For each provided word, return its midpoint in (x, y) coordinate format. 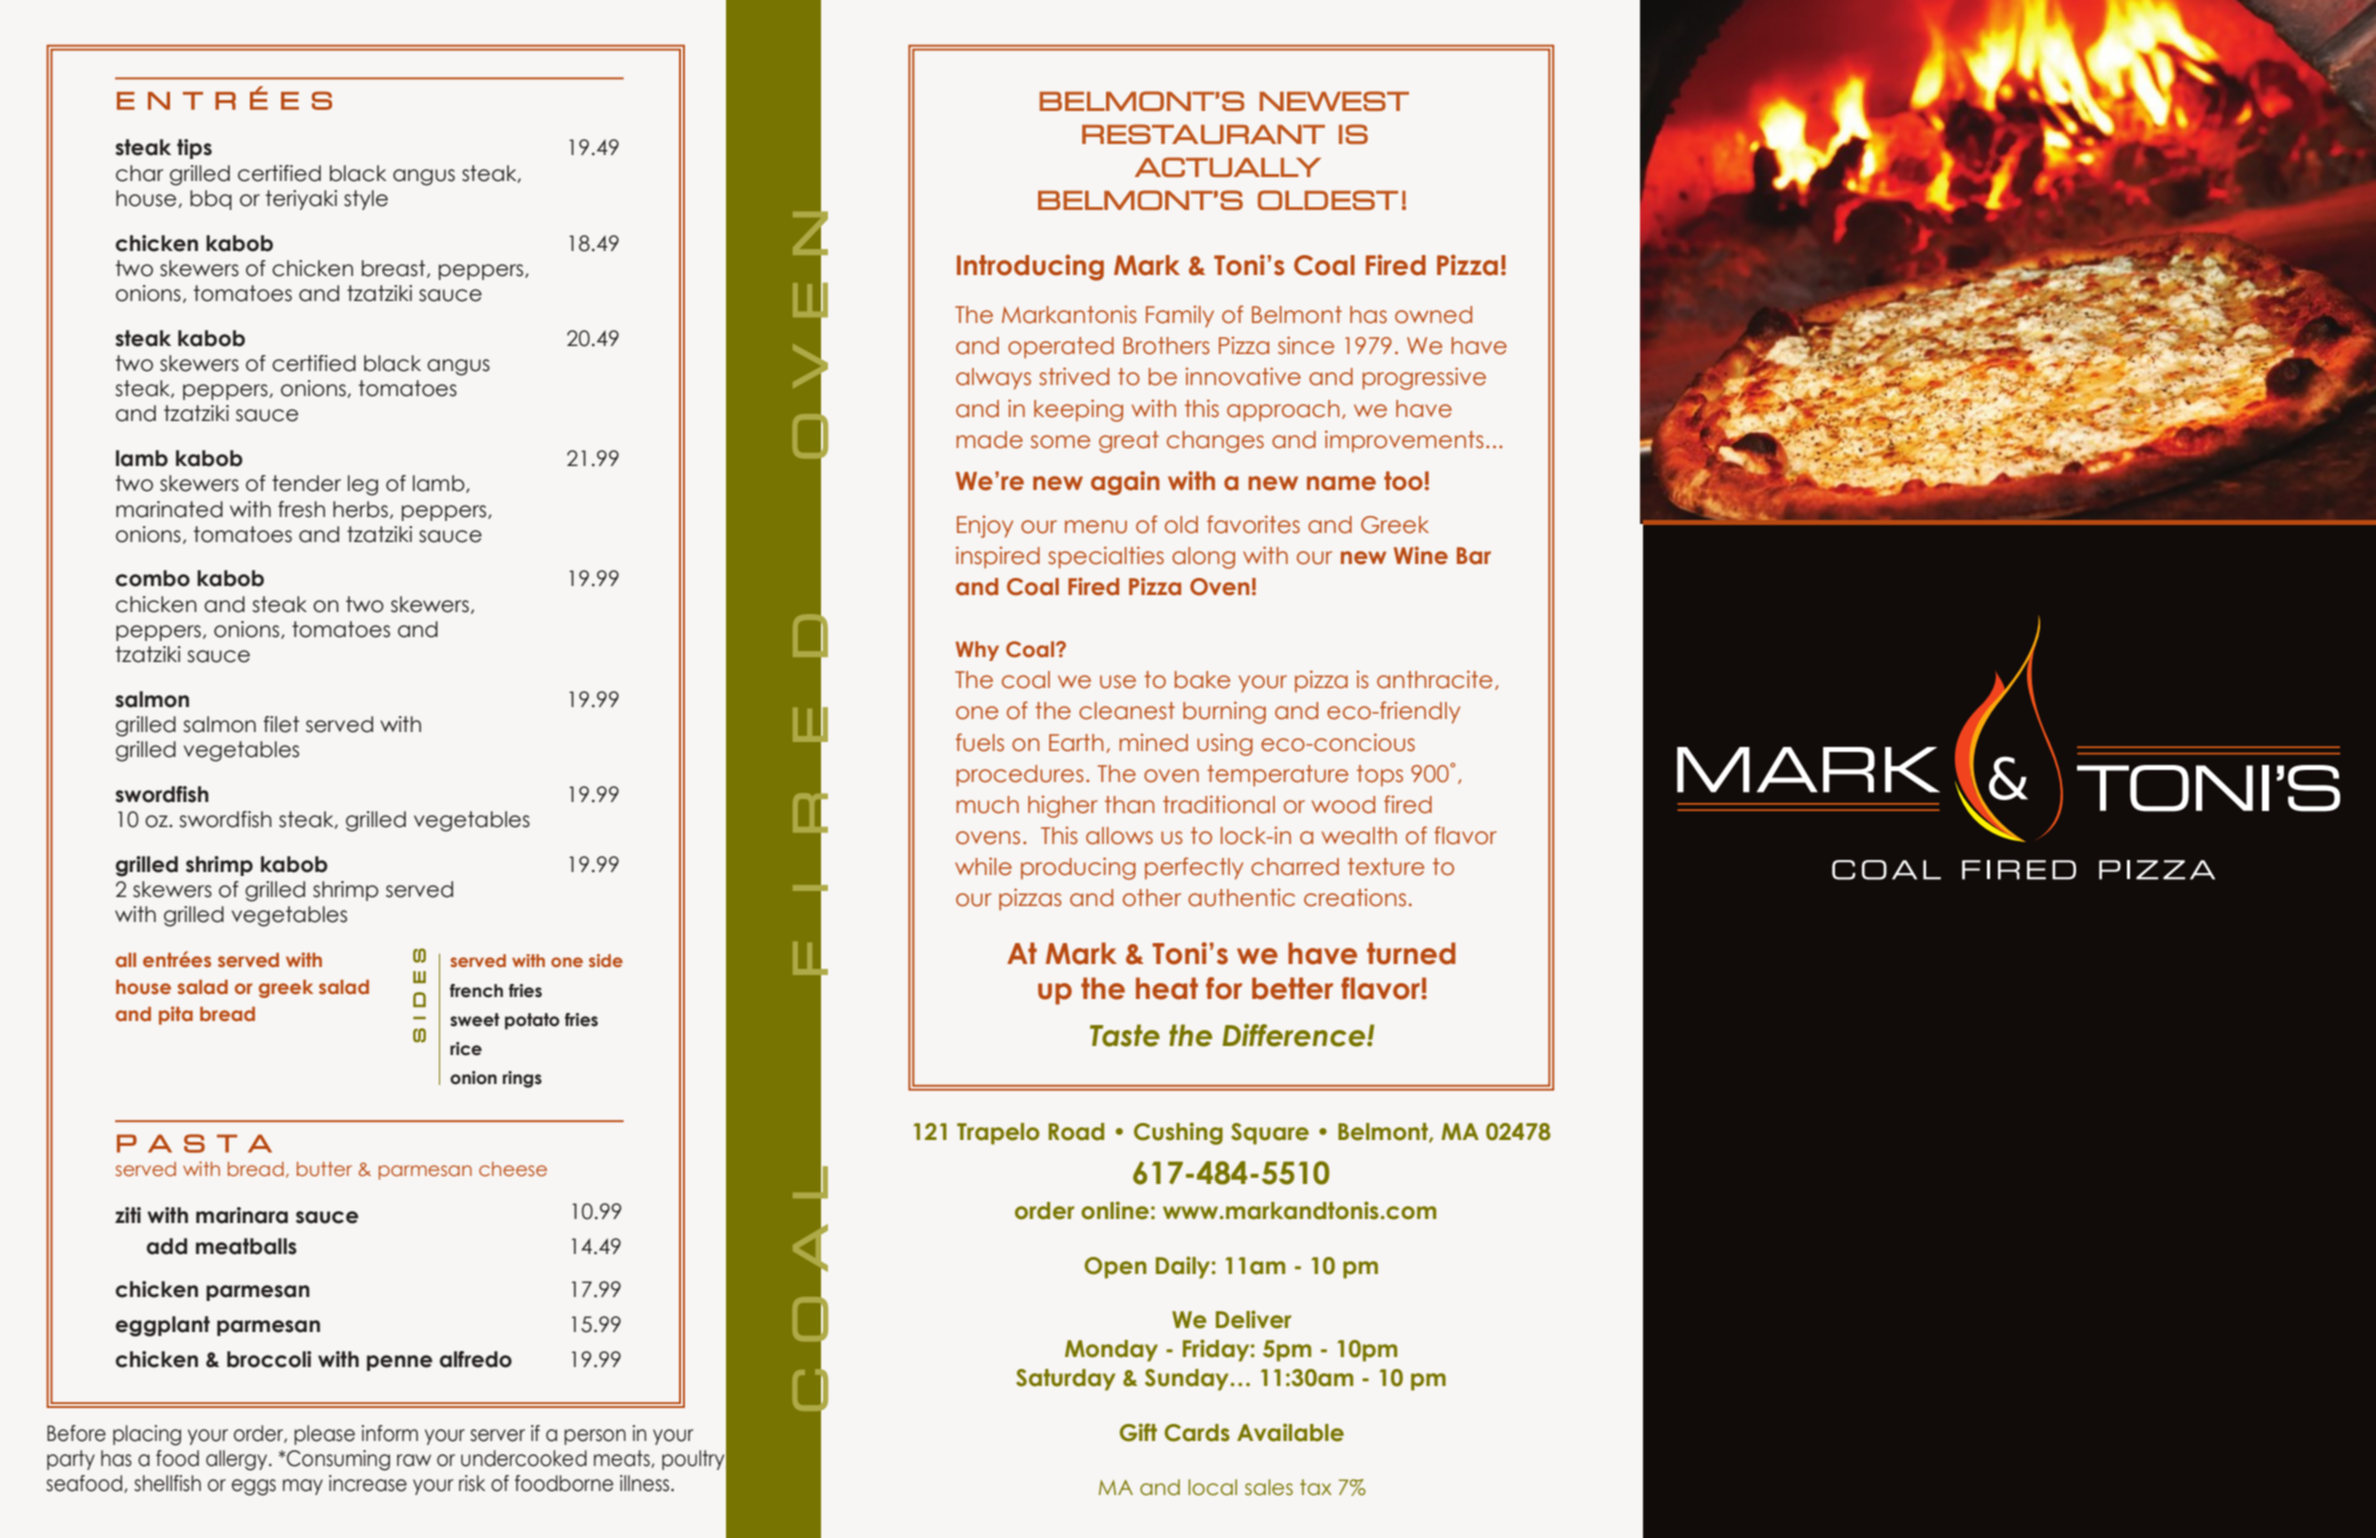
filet (281, 724)
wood (1343, 805)
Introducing (1030, 267)
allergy (238, 1460)
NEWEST (1334, 101)
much (987, 805)
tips (194, 149)
